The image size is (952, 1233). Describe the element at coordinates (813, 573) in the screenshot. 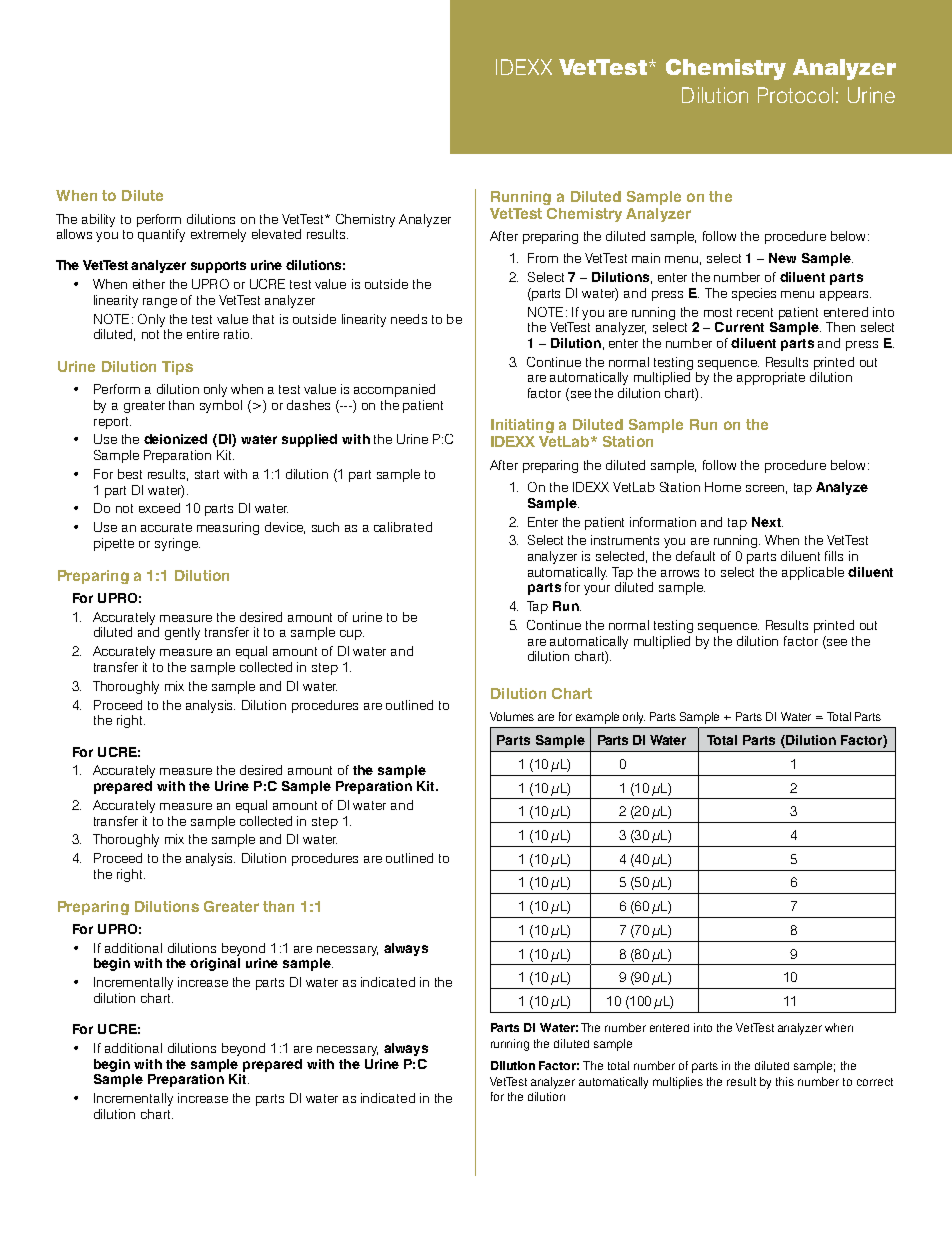

I see `applicable` at that location.
